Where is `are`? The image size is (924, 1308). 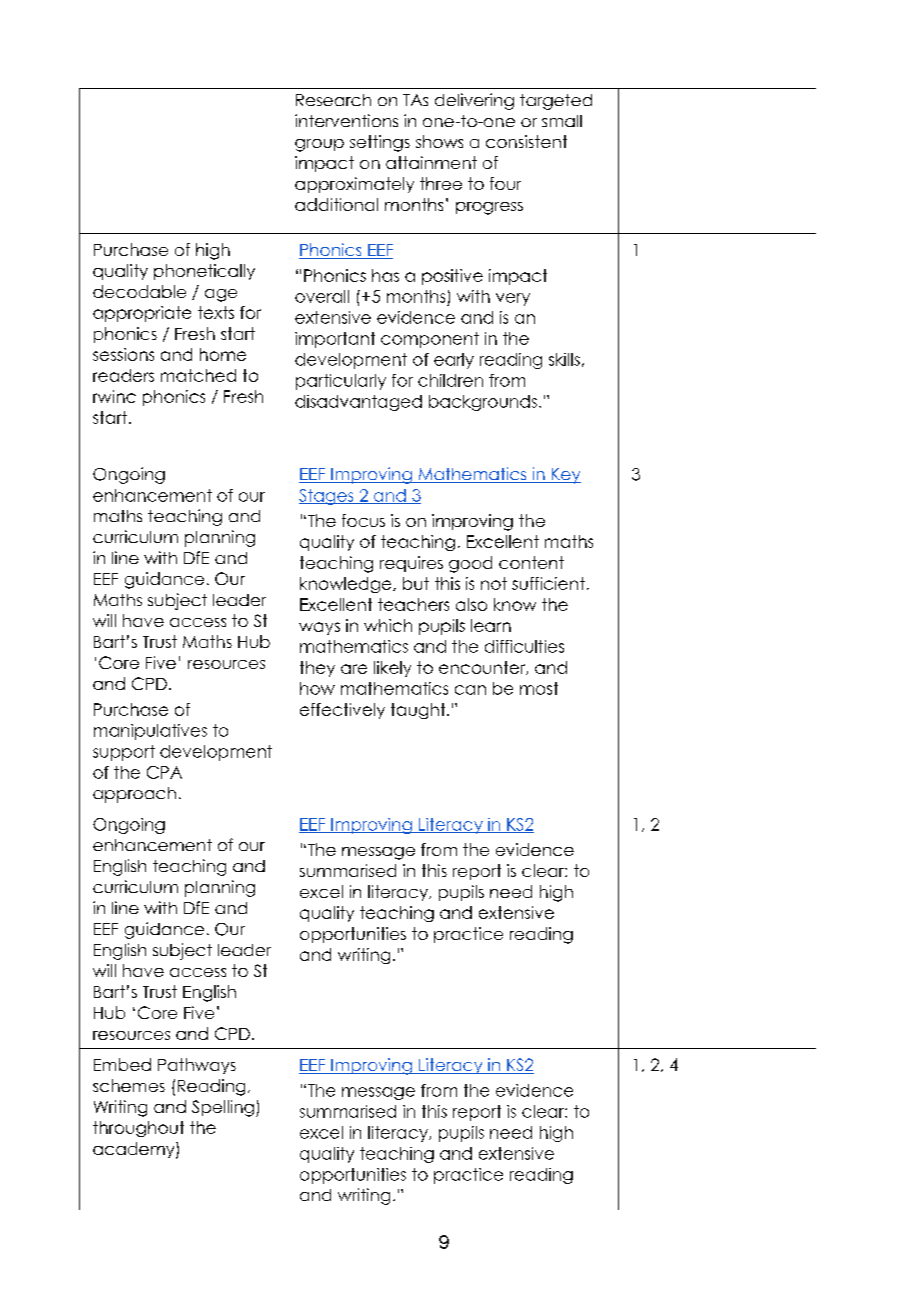 are is located at coordinates (354, 669).
